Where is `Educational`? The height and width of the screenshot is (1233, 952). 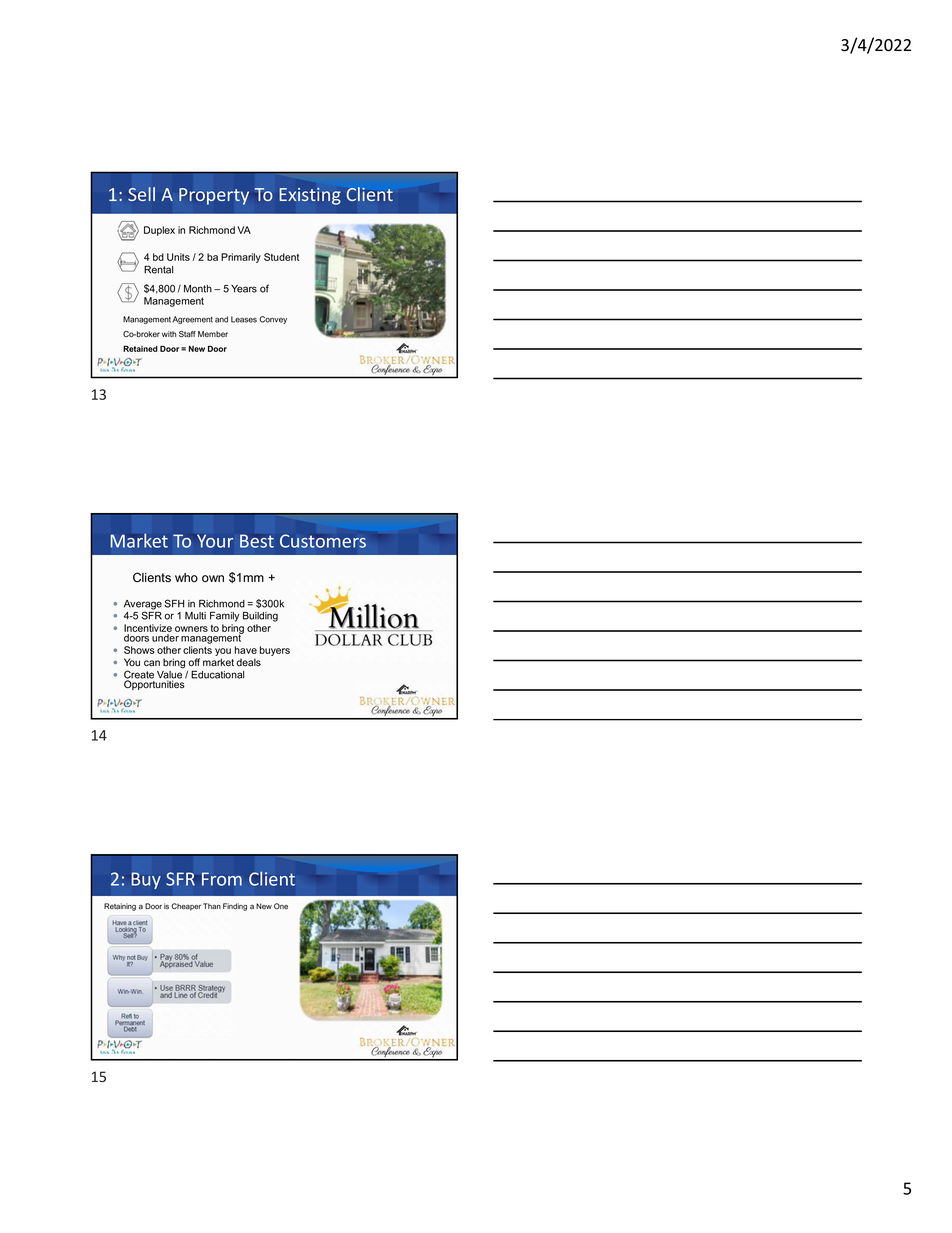
Educational is located at coordinates (217, 674).
